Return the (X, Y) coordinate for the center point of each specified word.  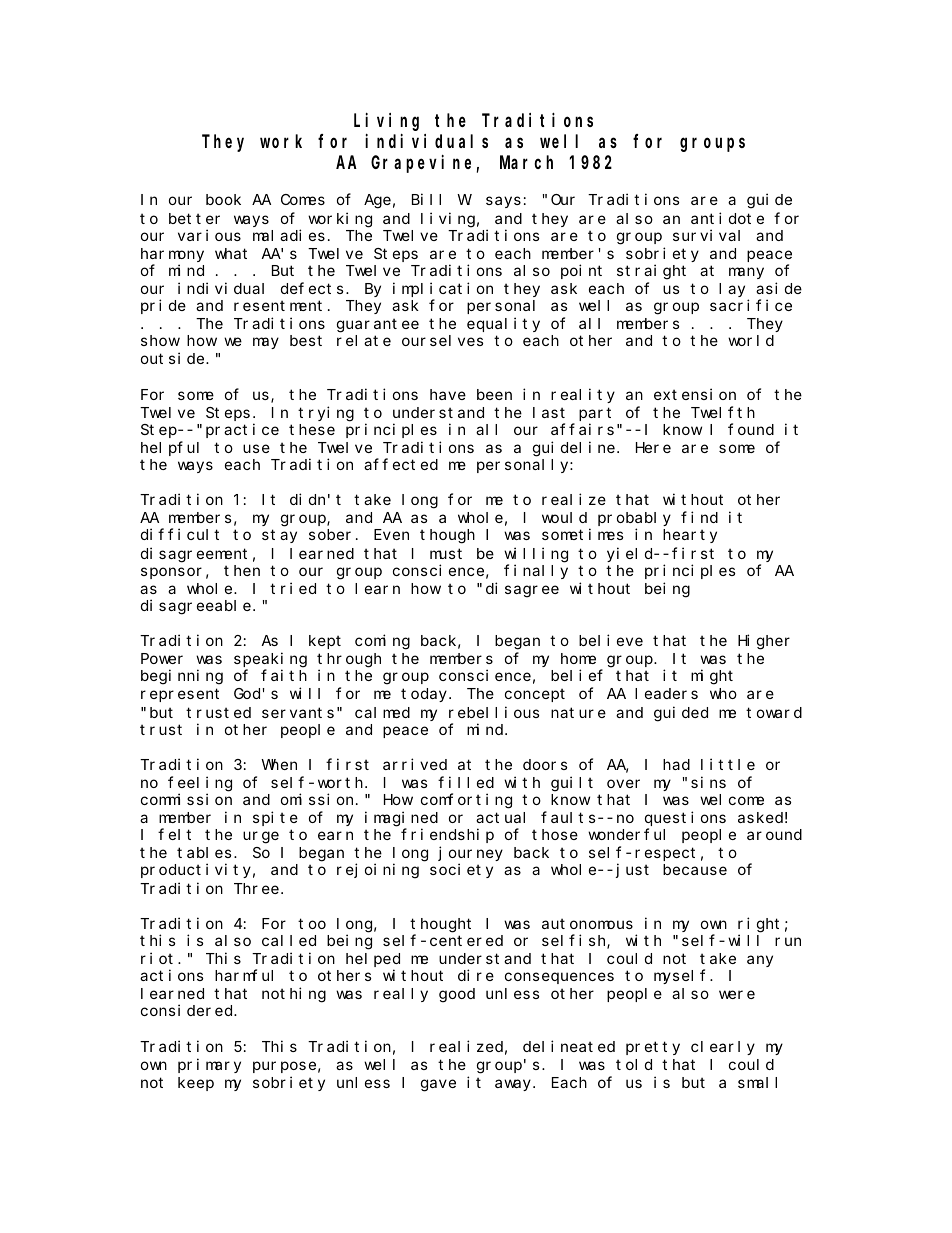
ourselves (443, 340)
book (223, 199)
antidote (727, 218)
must (446, 553)
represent (180, 695)
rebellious (494, 712)
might (712, 677)
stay (279, 536)
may (266, 343)
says (503, 202)
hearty (690, 536)
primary (209, 1065)
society (461, 870)
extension (695, 394)
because (695, 869)
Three (256, 888)
